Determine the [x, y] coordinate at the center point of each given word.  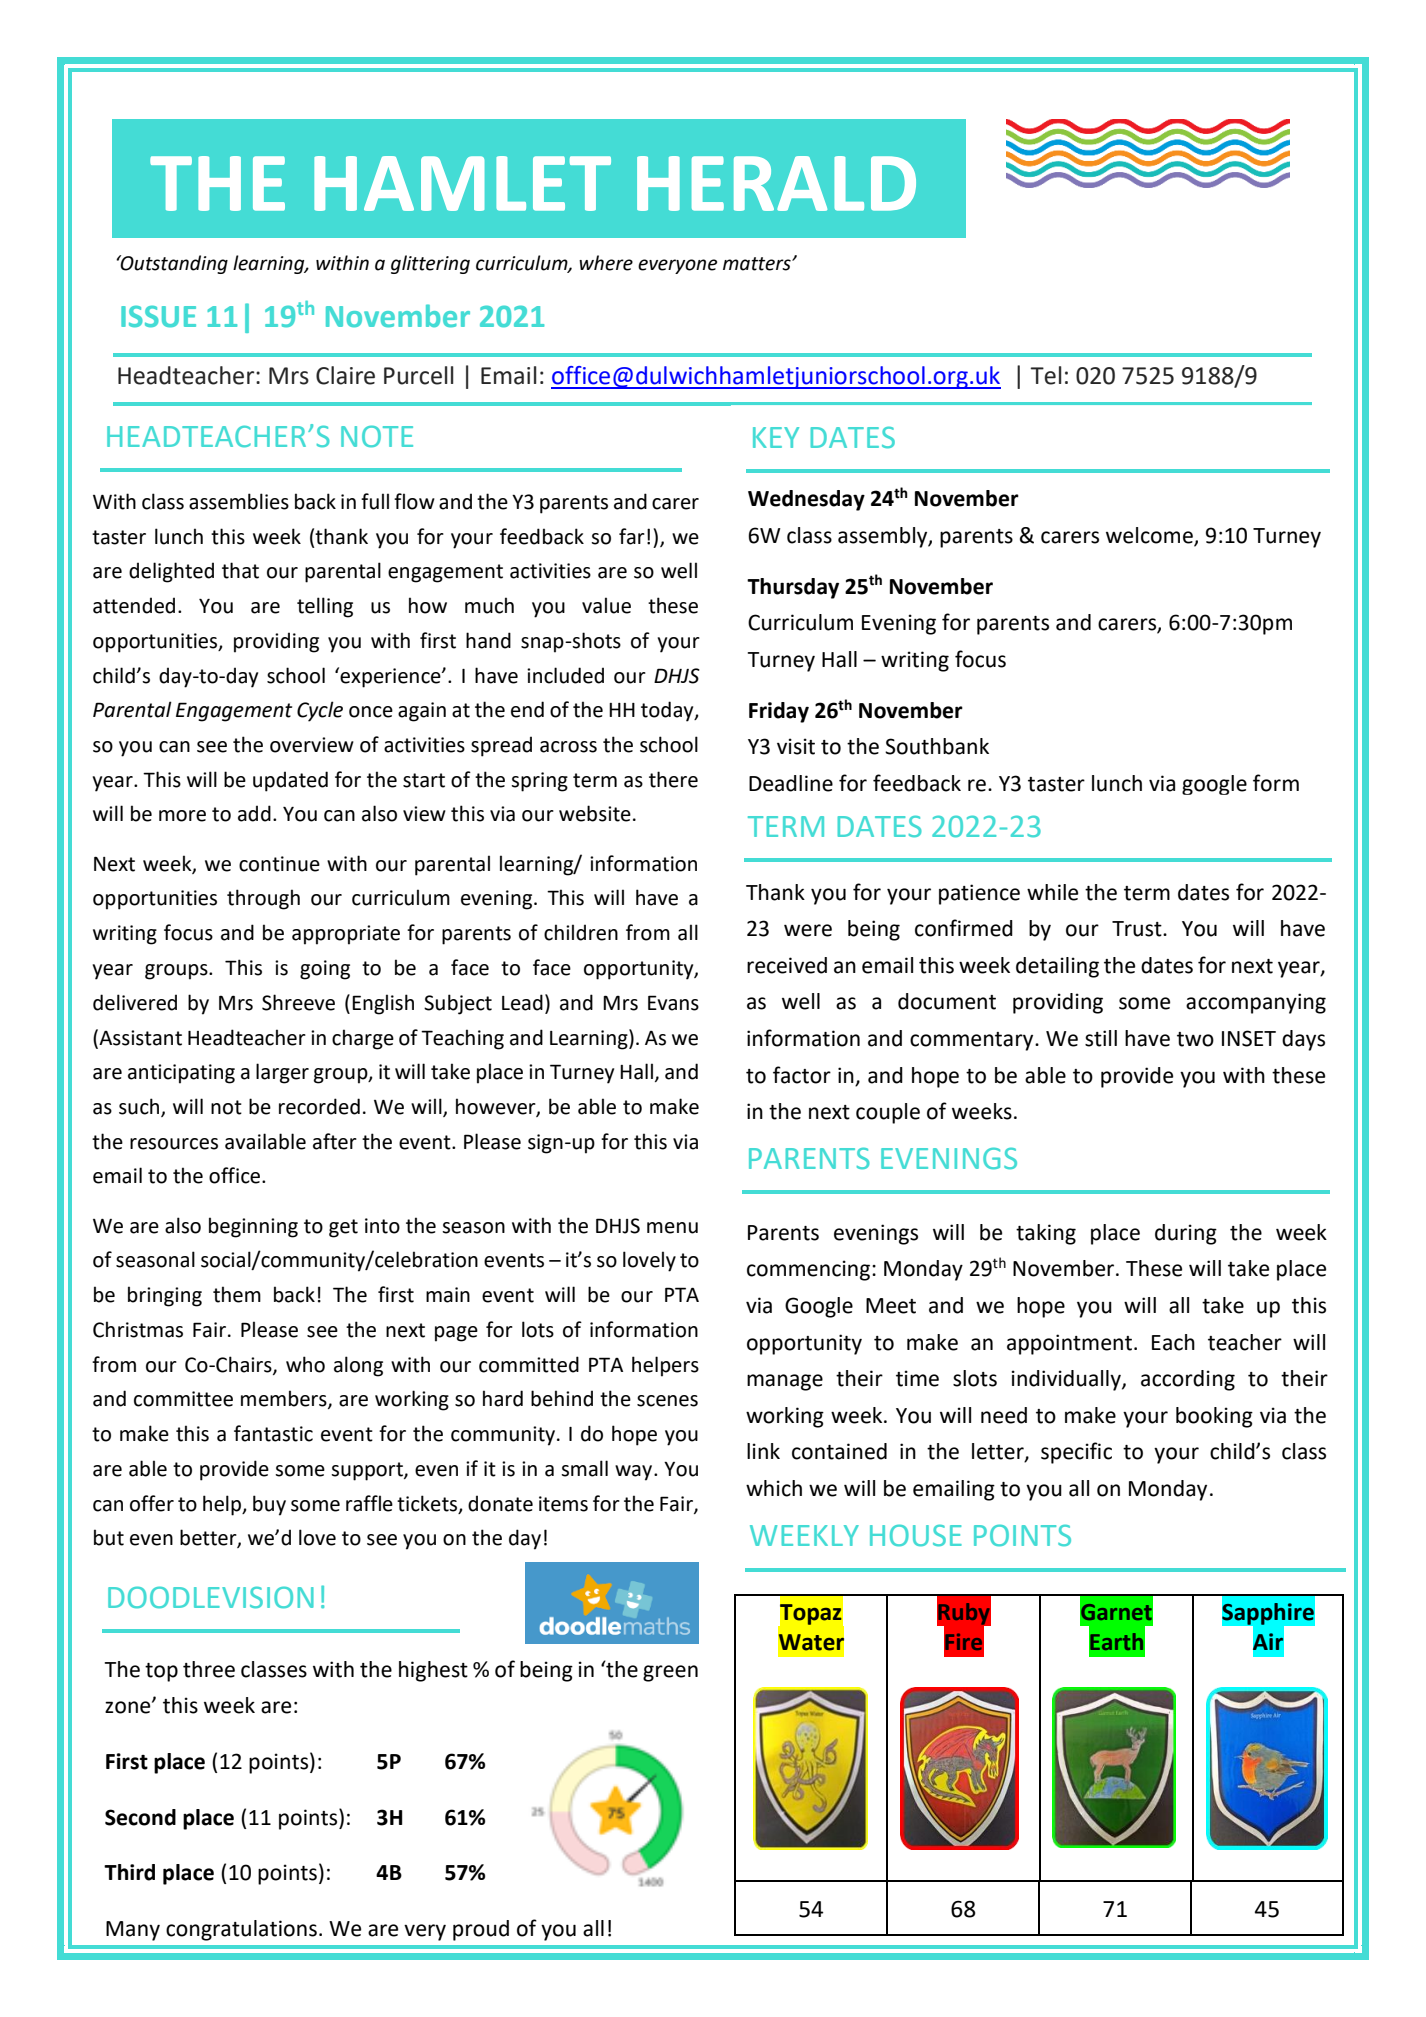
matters [758, 264]
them [237, 1294]
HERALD [776, 183]
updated [290, 781]
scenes [667, 1401]
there [673, 779]
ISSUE [158, 317]
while [1052, 892]
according [1188, 1380]
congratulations [241, 1930]
